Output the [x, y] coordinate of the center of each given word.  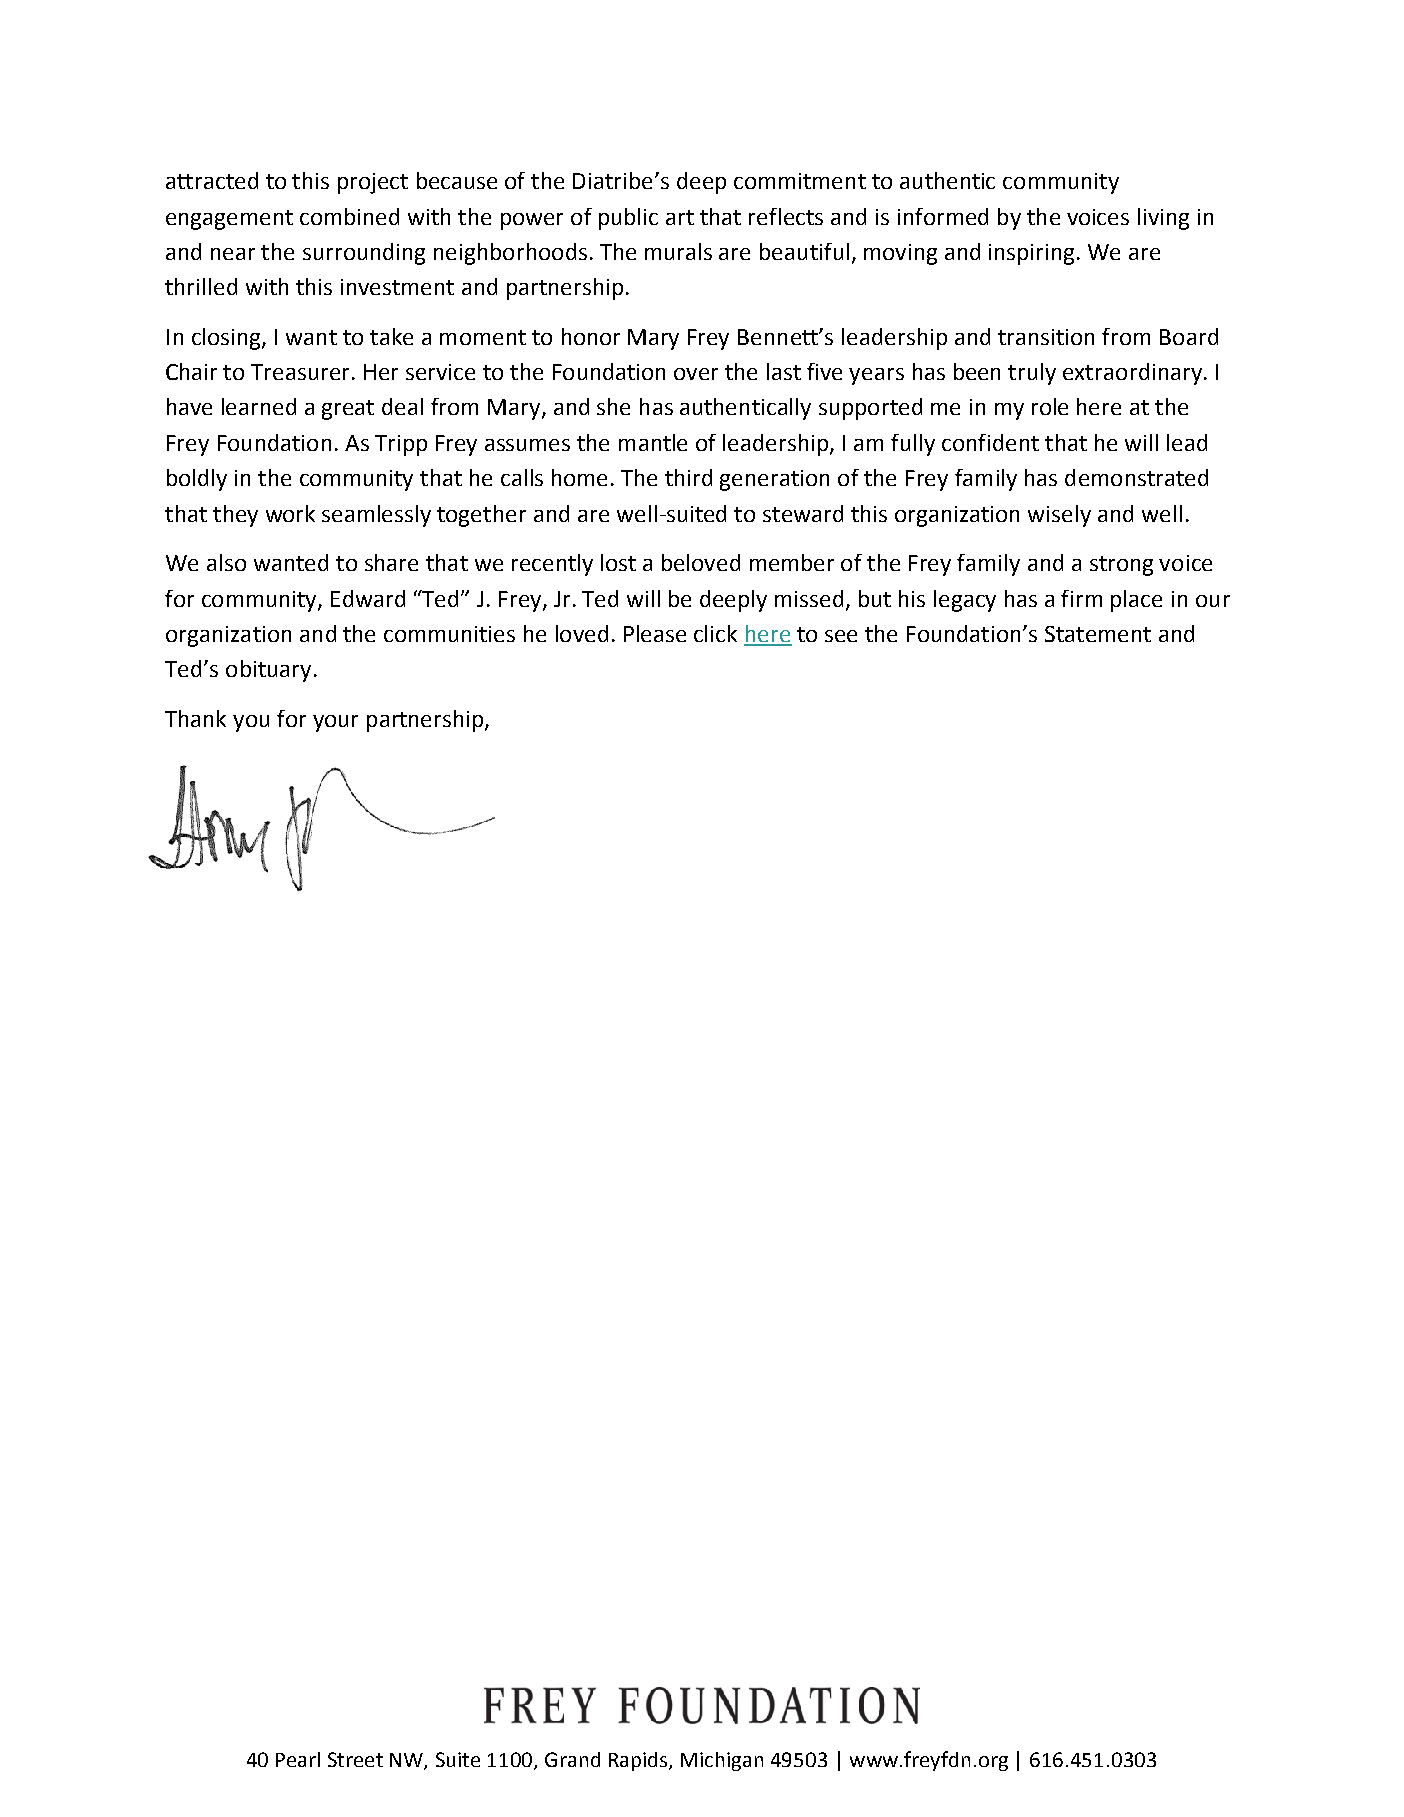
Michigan [722, 1761]
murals [678, 251]
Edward [368, 598]
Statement [1098, 634]
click [715, 633]
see [841, 636]
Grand [572, 1759]
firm [1081, 598]
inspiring [1033, 254]
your [335, 723]
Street [355, 1759]
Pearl [298, 1759]
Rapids [639, 1761]
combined [349, 216]
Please [655, 633]
